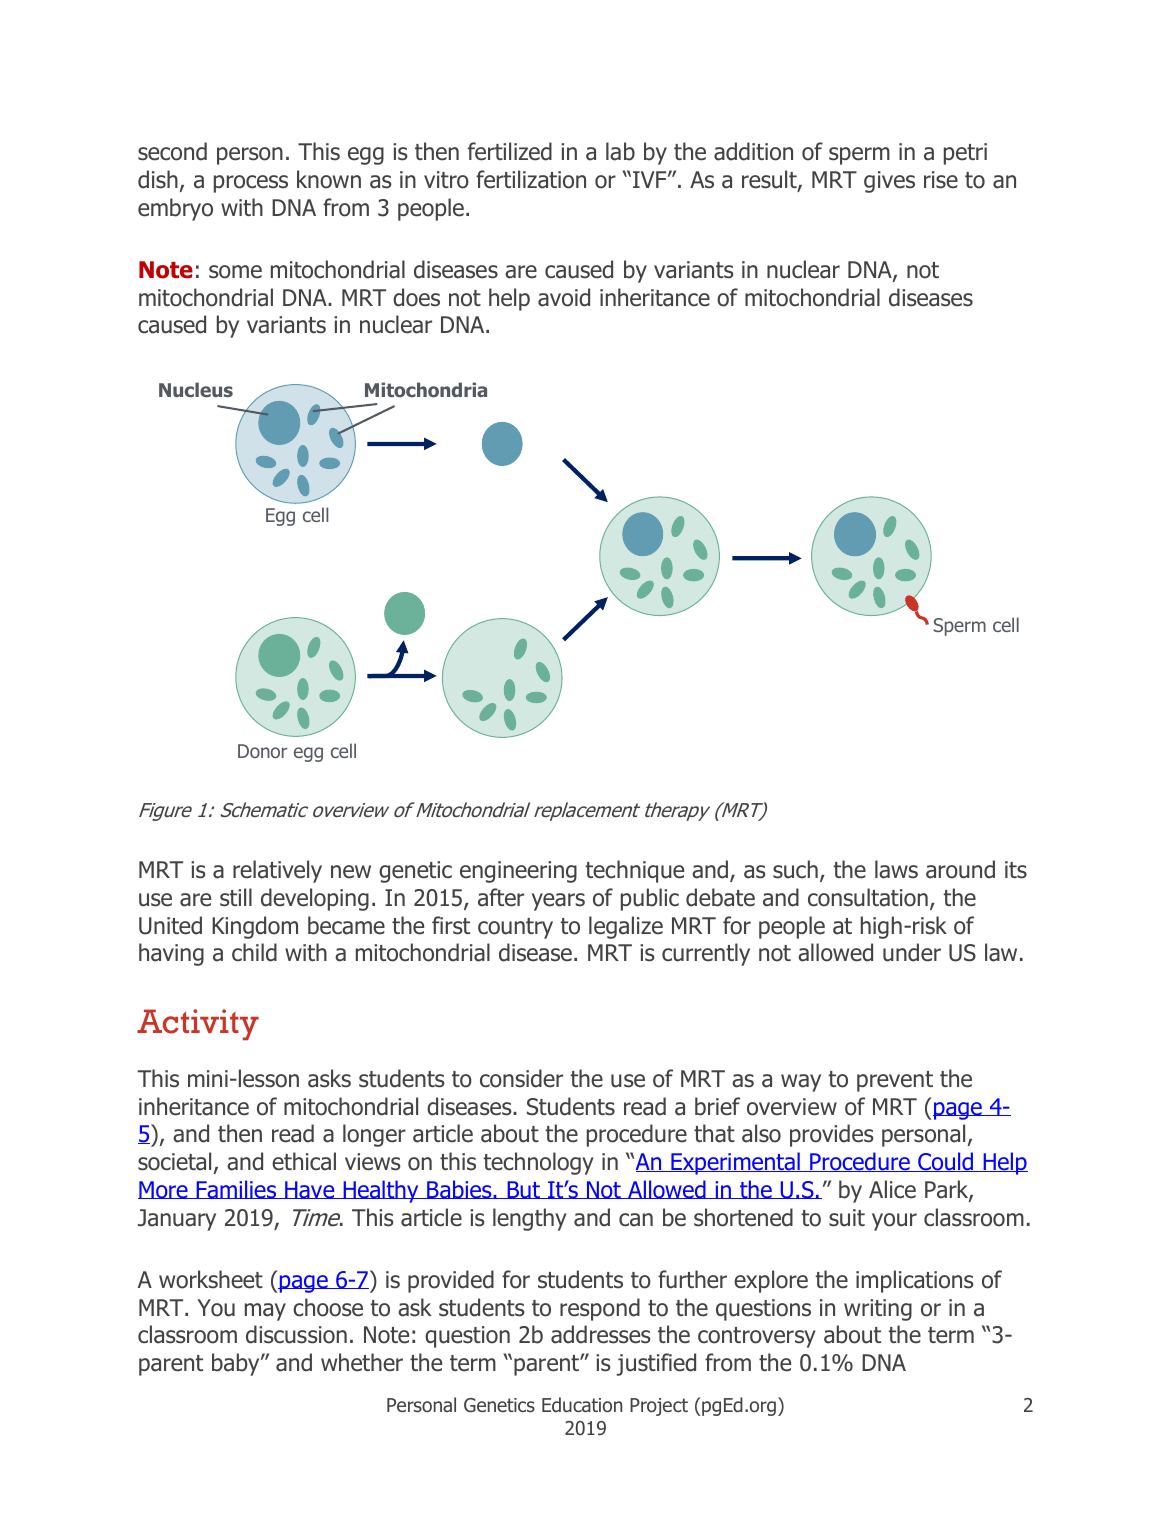 The width and height of the document is (1171, 1515). What do you see at coordinates (896, 869) in the document?
I see `laws` at bounding box center [896, 869].
